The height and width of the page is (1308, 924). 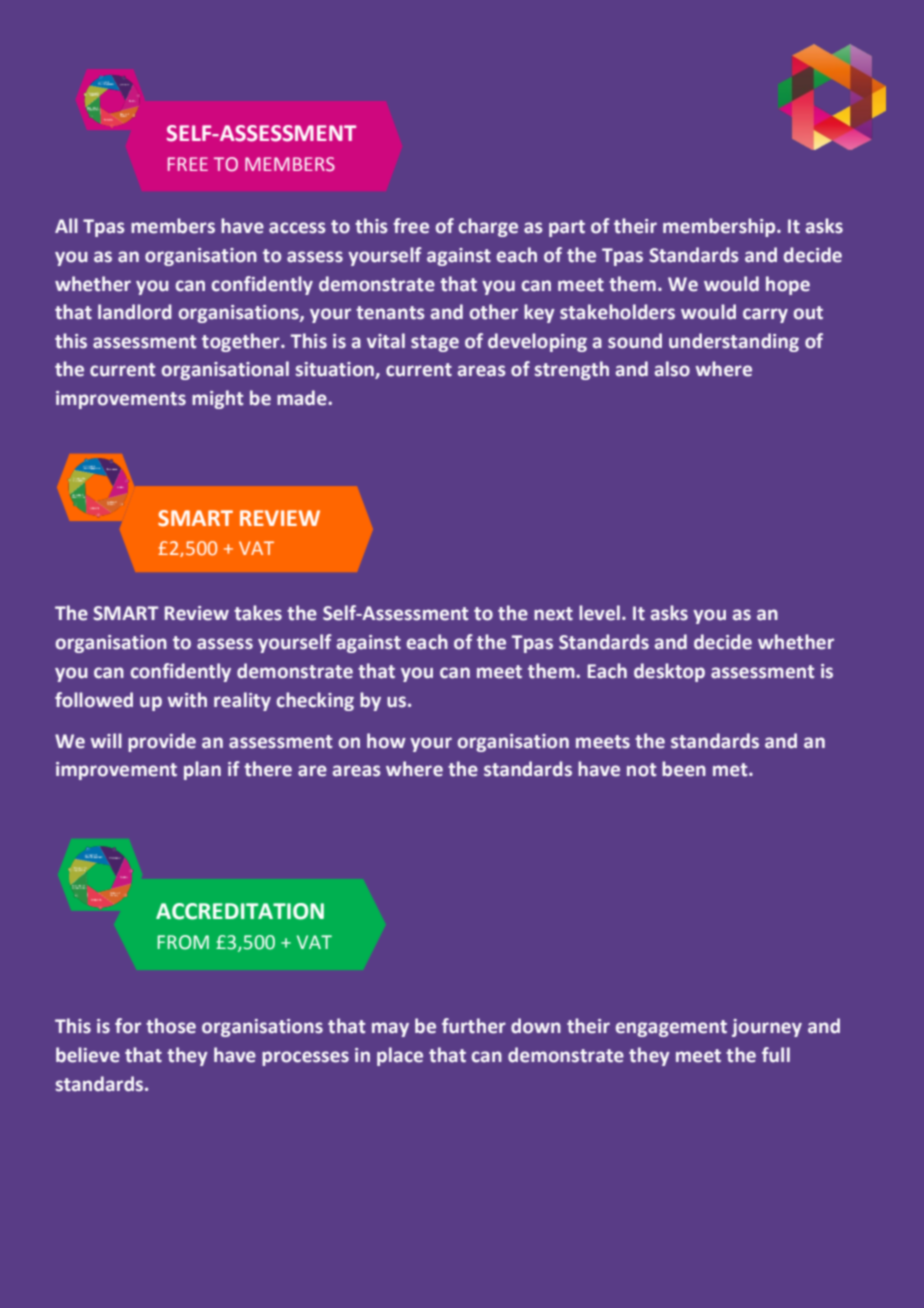 What do you see at coordinates (599, 613) in the page?
I see `level` at bounding box center [599, 613].
